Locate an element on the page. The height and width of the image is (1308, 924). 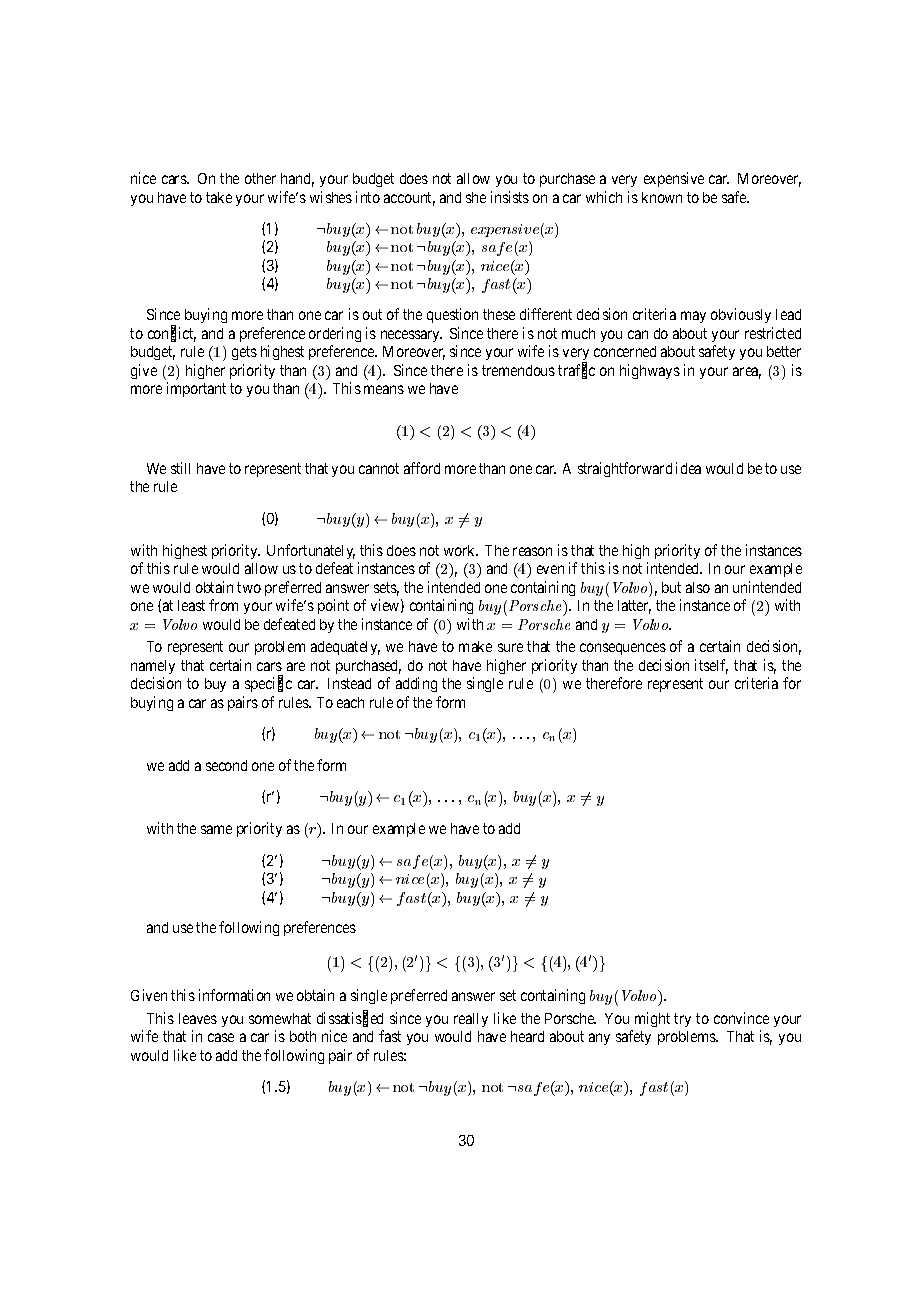
itself is located at coordinates (711, 666).
